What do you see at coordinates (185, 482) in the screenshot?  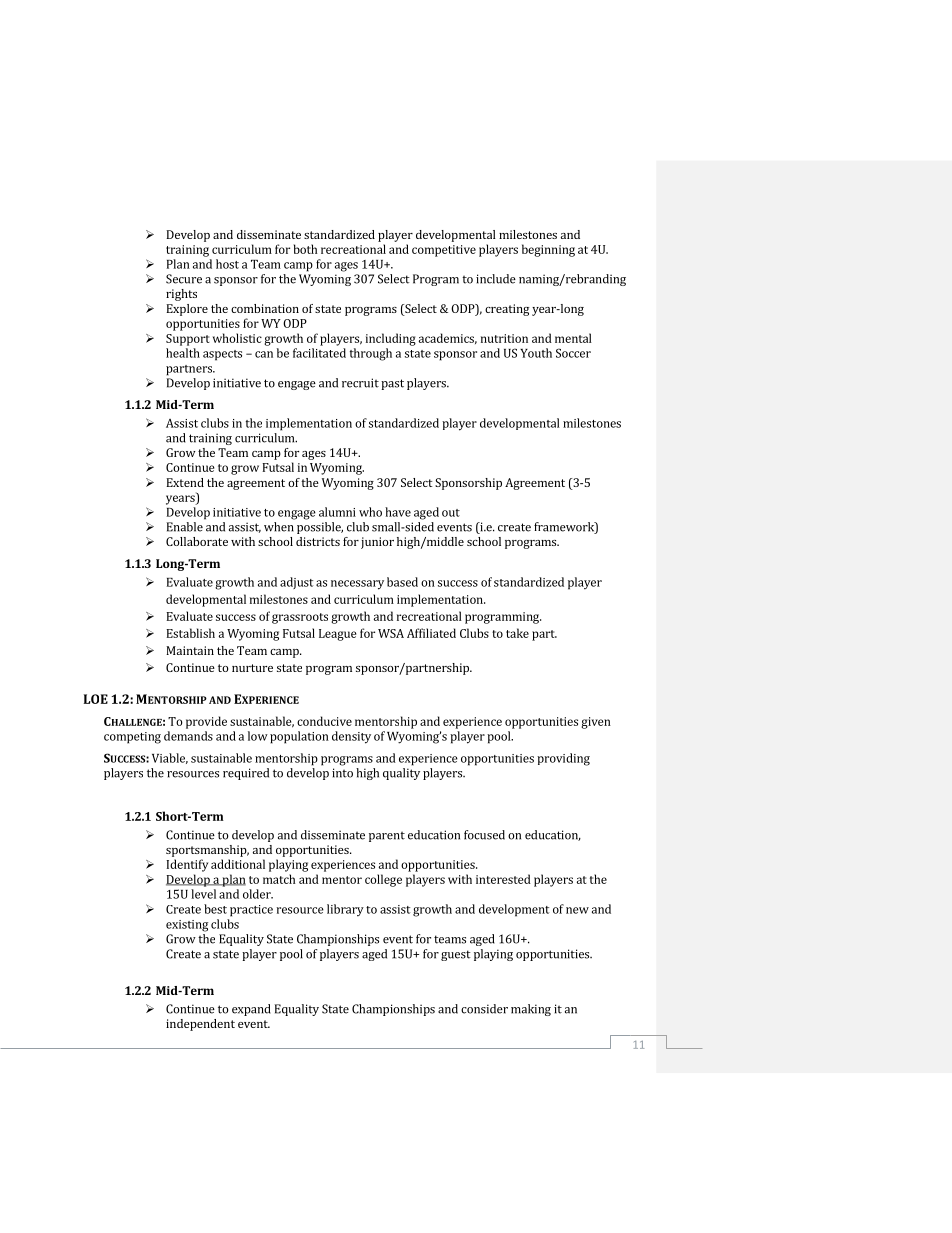 I see `Extend` at bounding box center [185, 482].
